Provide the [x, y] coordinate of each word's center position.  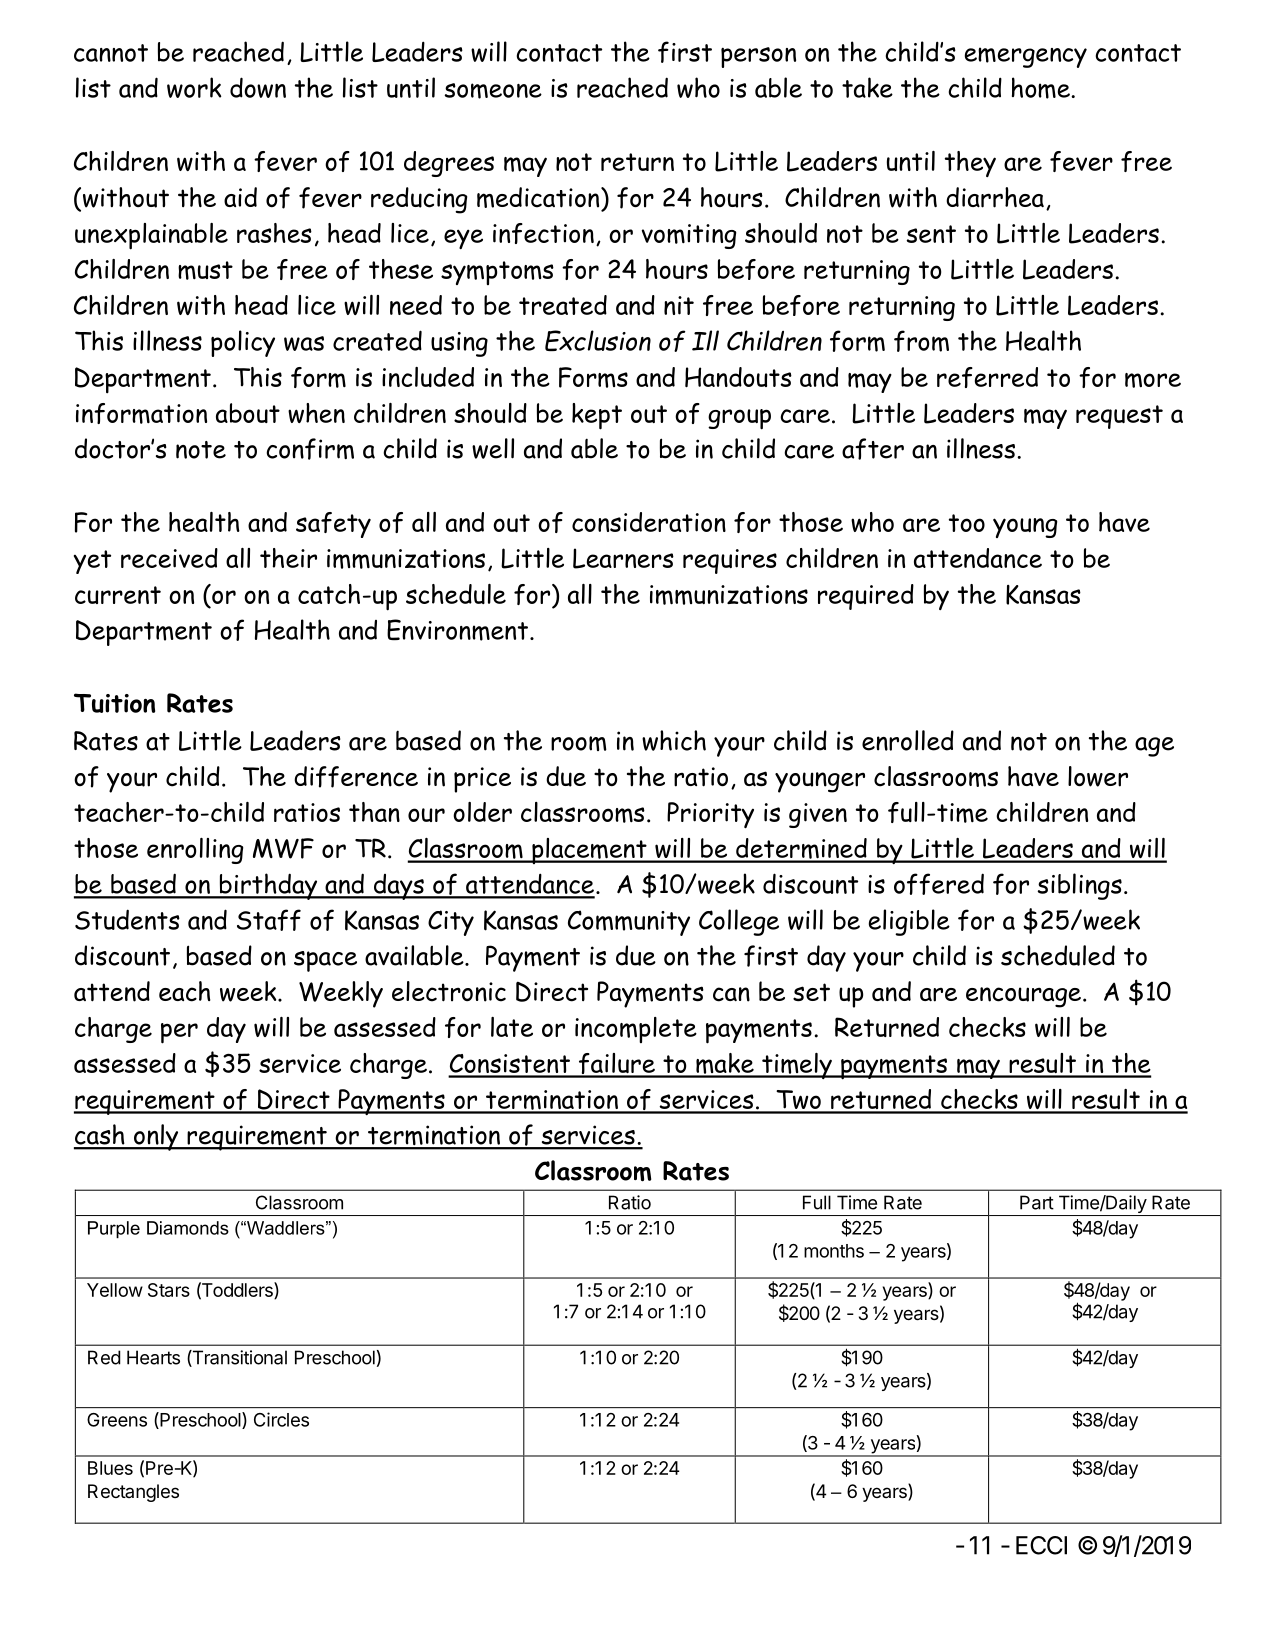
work [194, 87]
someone [493, 91]
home [1042, 88]
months [834, 1251]
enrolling [195, 851]
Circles [281, 1419]
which [674, 740]
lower [1098, 776]
